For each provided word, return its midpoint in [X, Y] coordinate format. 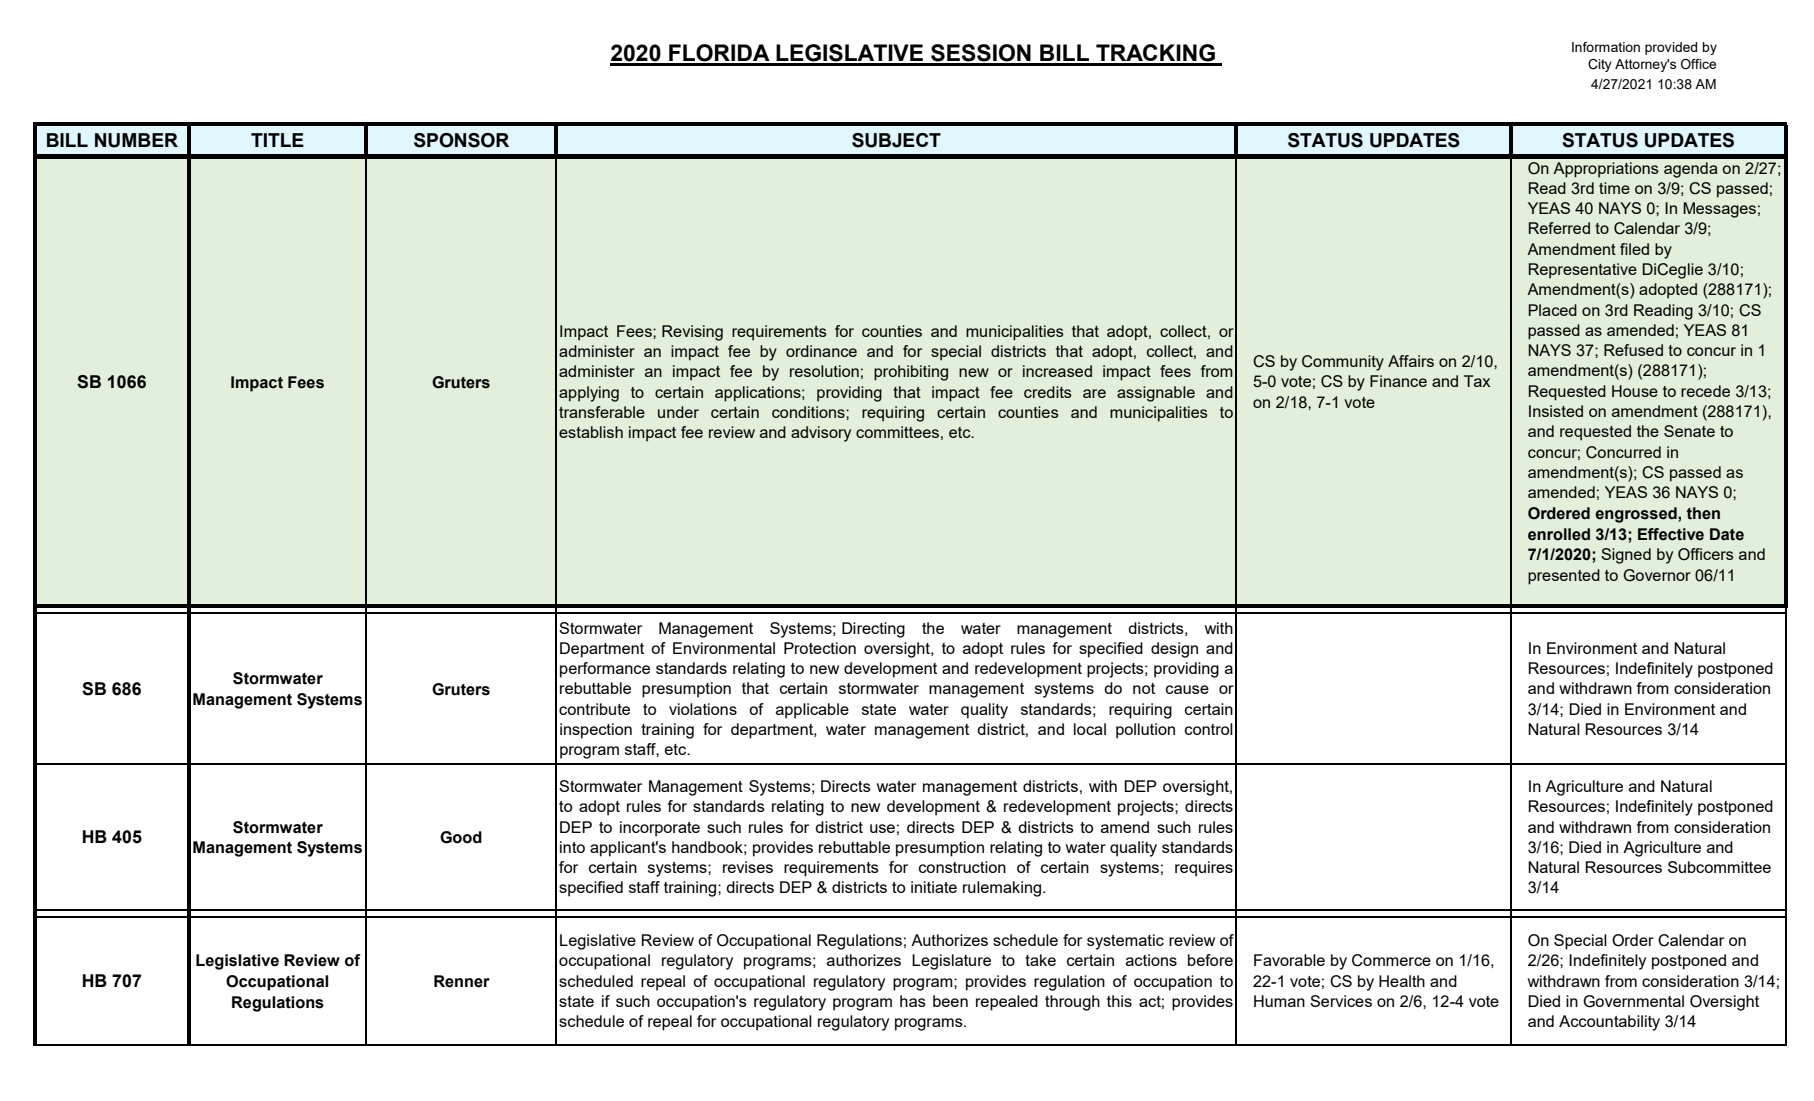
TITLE [277, 140]
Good [461, 837]
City [1600, 65]
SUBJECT [896, 140]
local [1090, 729]
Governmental [1633, 1001]
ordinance [821, 351]
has [913, 1001]
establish [591, 432]
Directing [873, 630]
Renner [462, 981]
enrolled [1559, 534]
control [1209, 729]
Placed [1553, 310]
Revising [692, 333]
